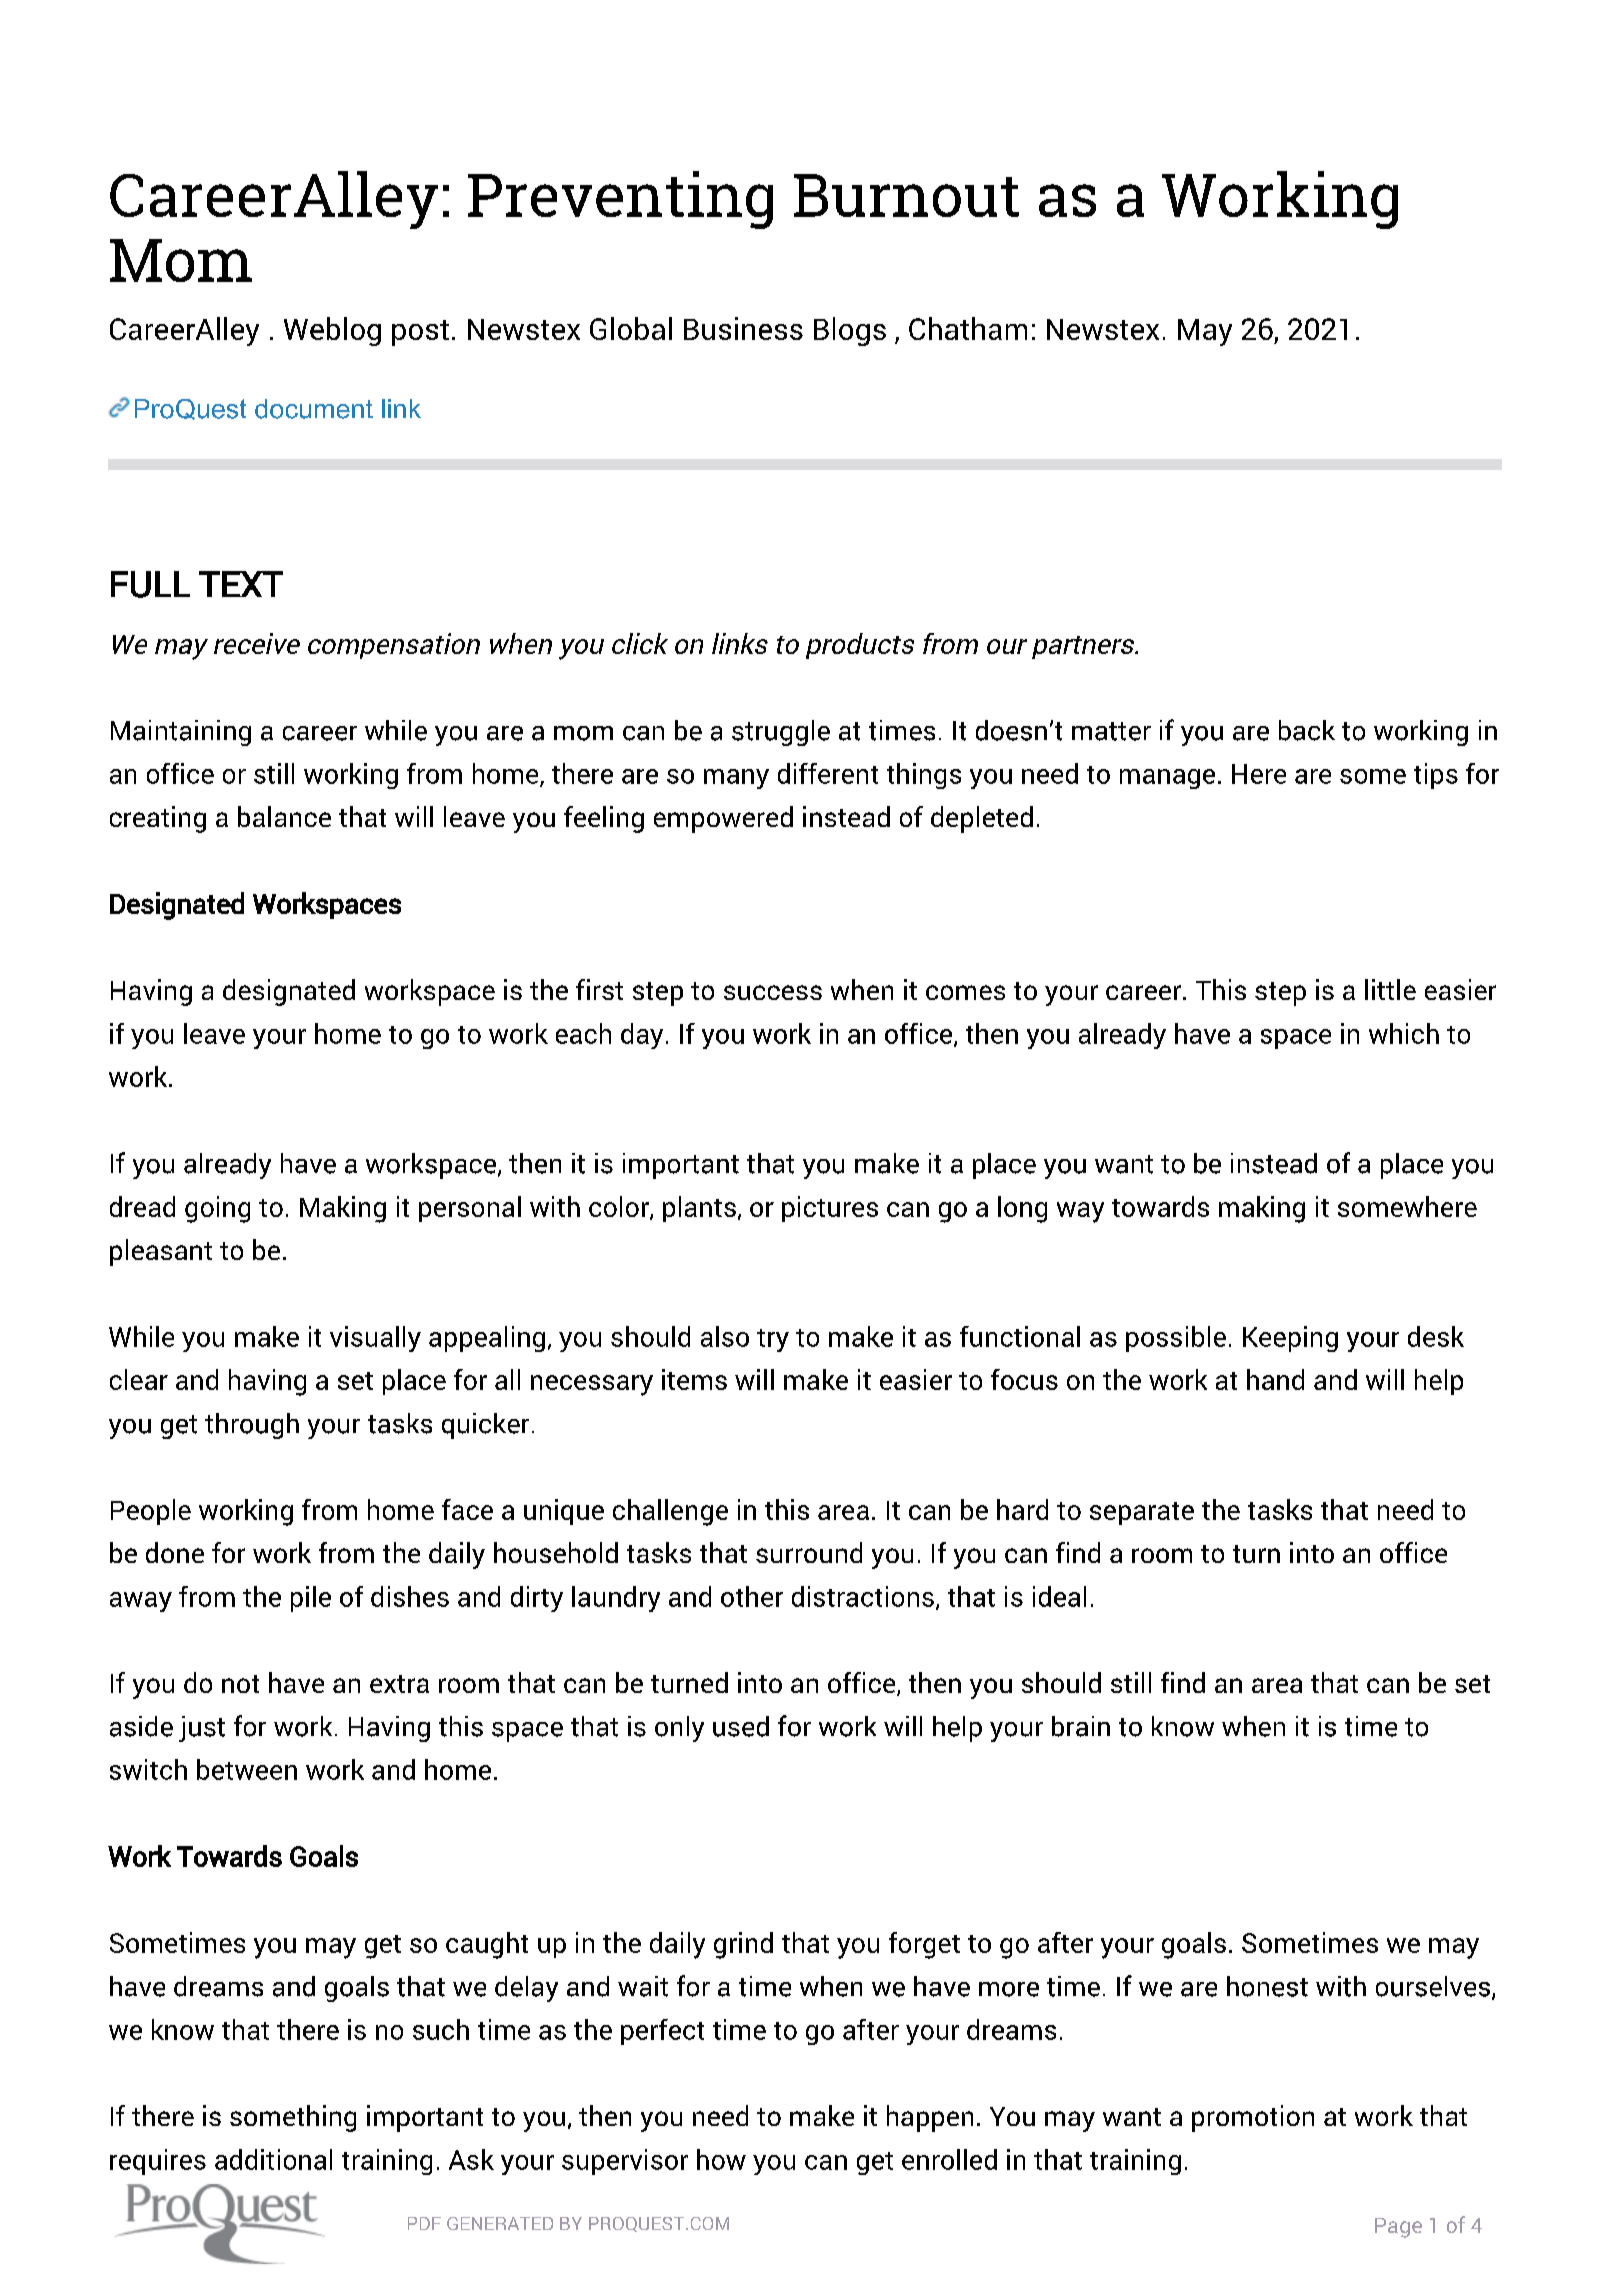 This screenshot has width=1610, height=2279. I want to click on going, so click(217, 1209).
